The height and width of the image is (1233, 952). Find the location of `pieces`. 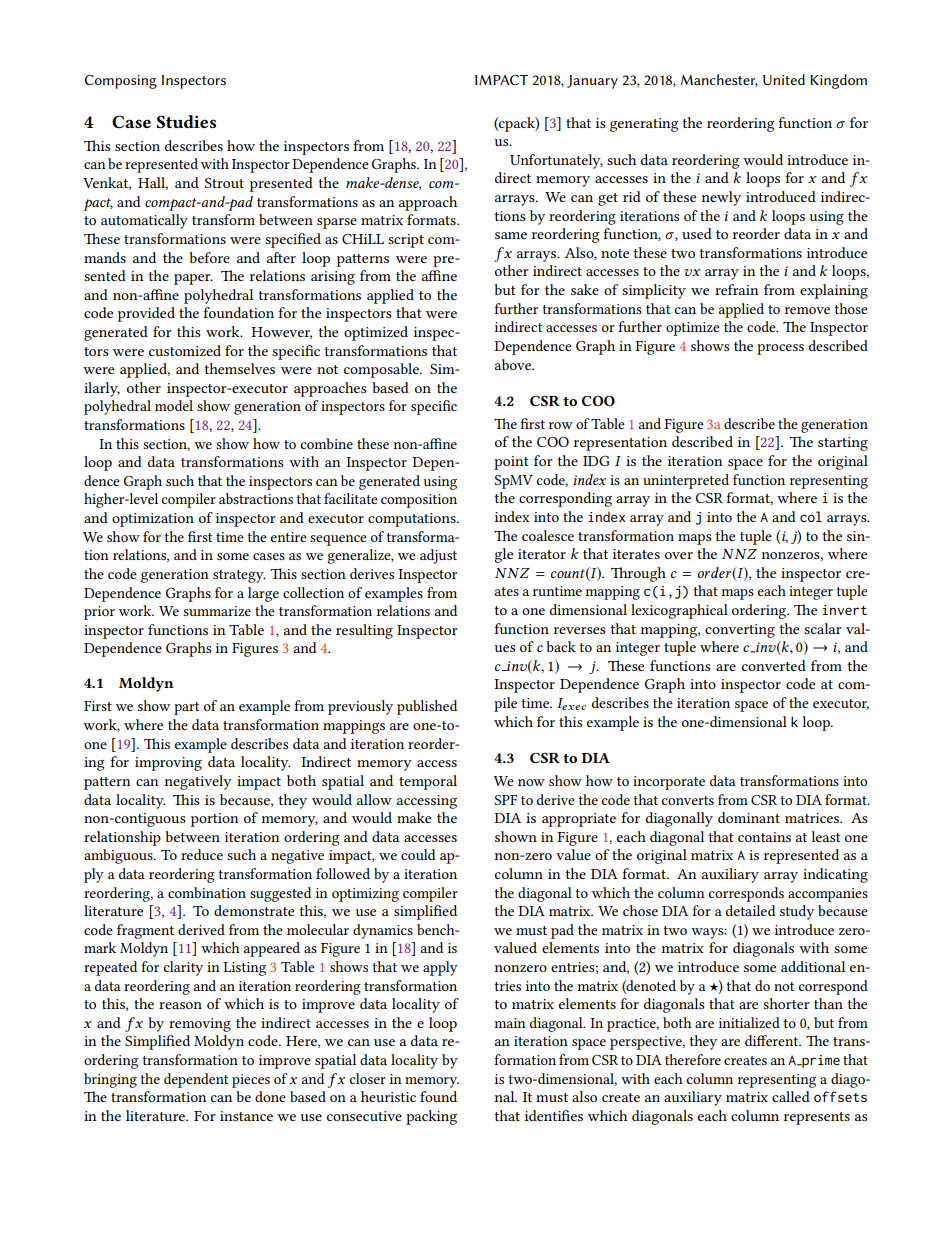

pieces is located at coordinates (251, 1081).
